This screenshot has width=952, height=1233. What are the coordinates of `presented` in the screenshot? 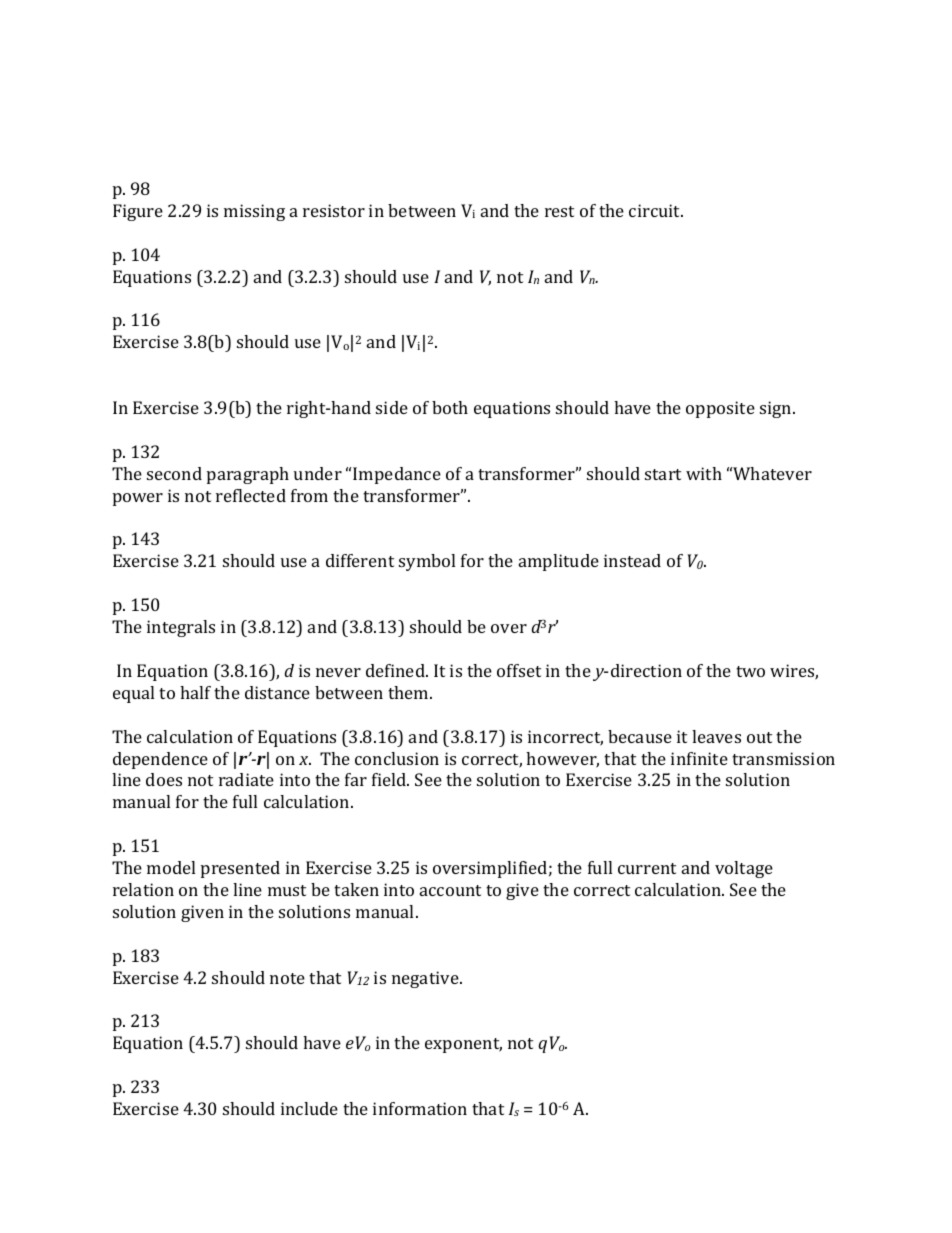 It's located at (240, 869).
